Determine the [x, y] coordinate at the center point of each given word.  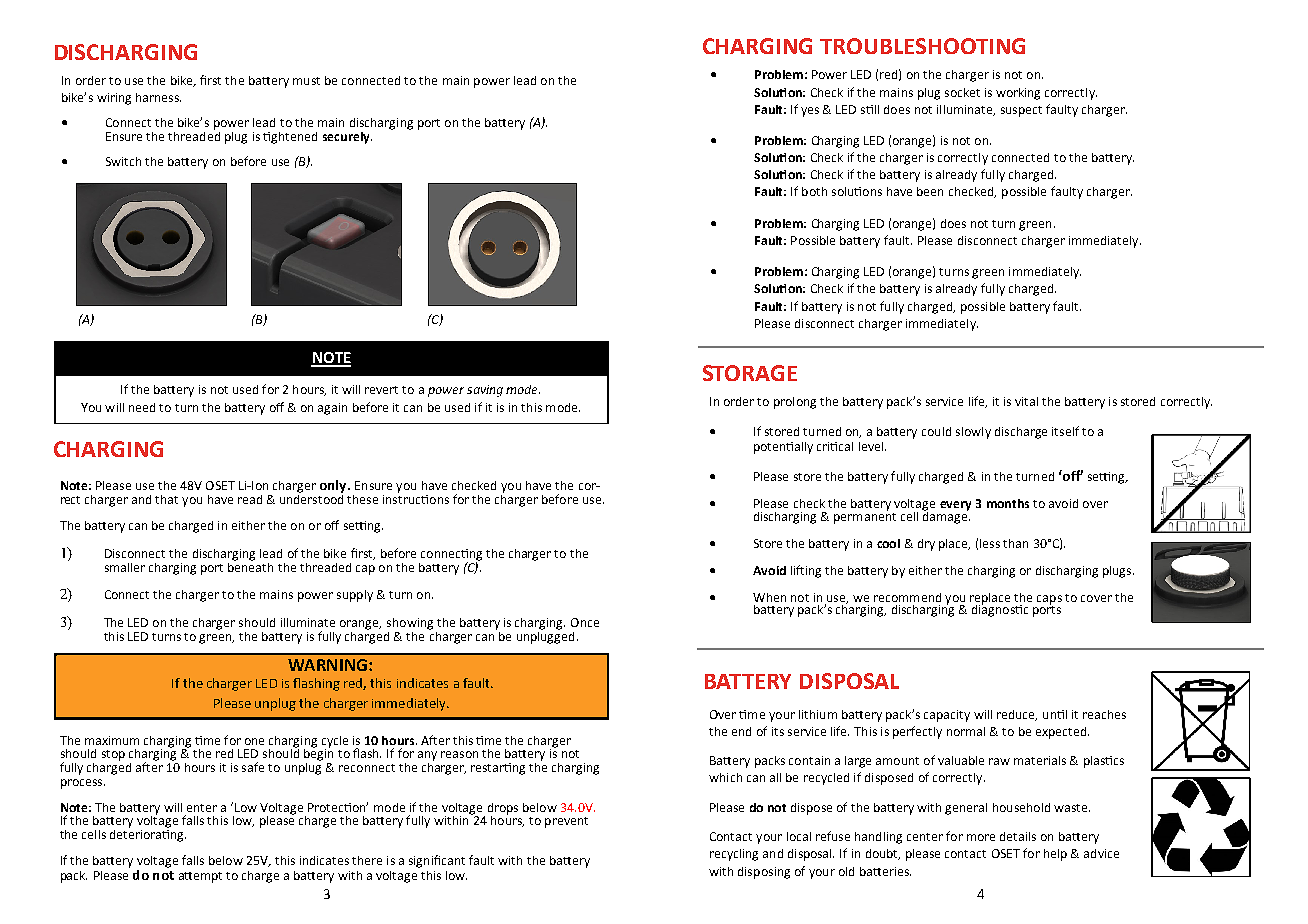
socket [962, 92]
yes [810, 112]
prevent [566, 822]
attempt [200, 877]
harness [158, 97]
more [981, 837]
